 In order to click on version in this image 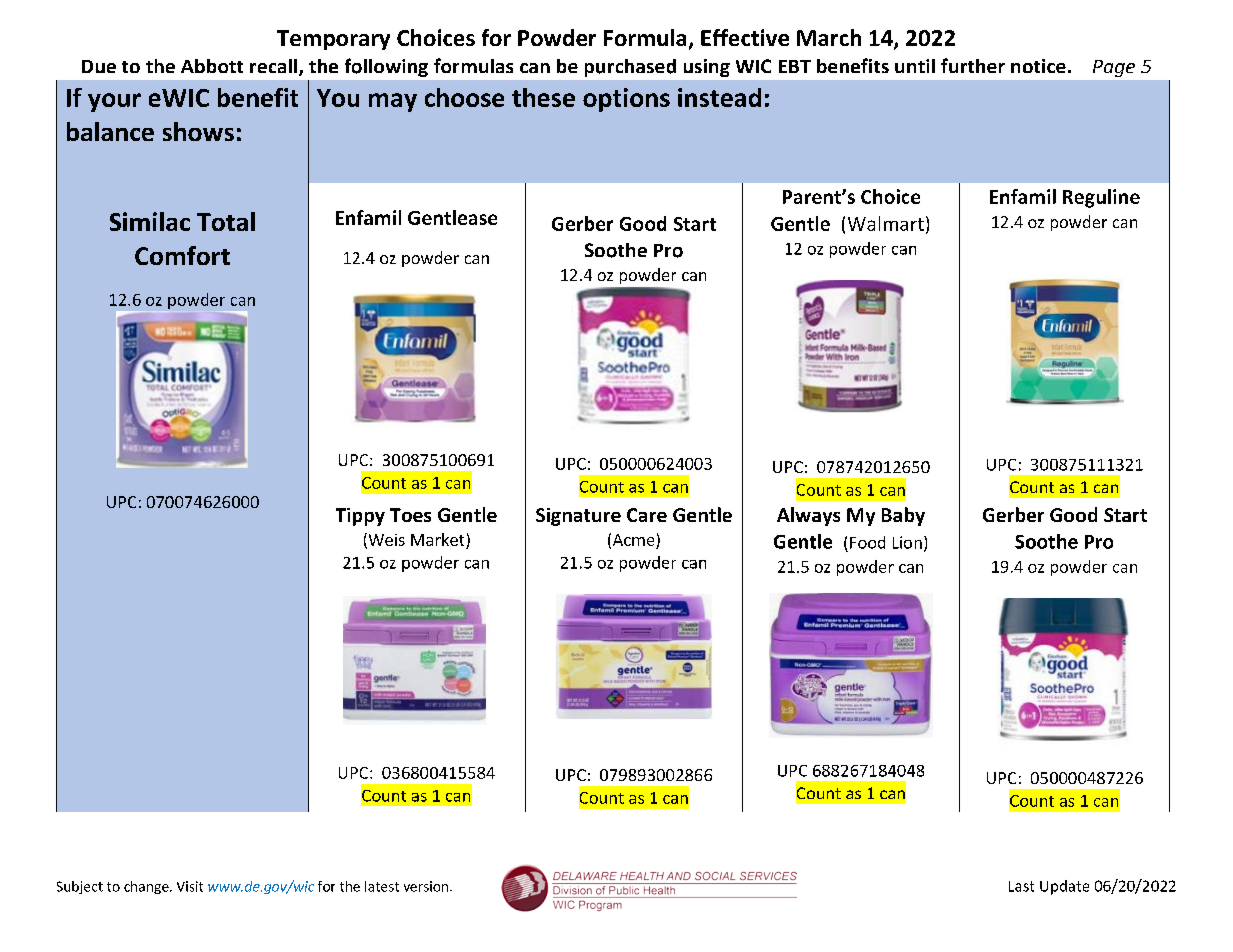, I will do `click(426, 886)`.
